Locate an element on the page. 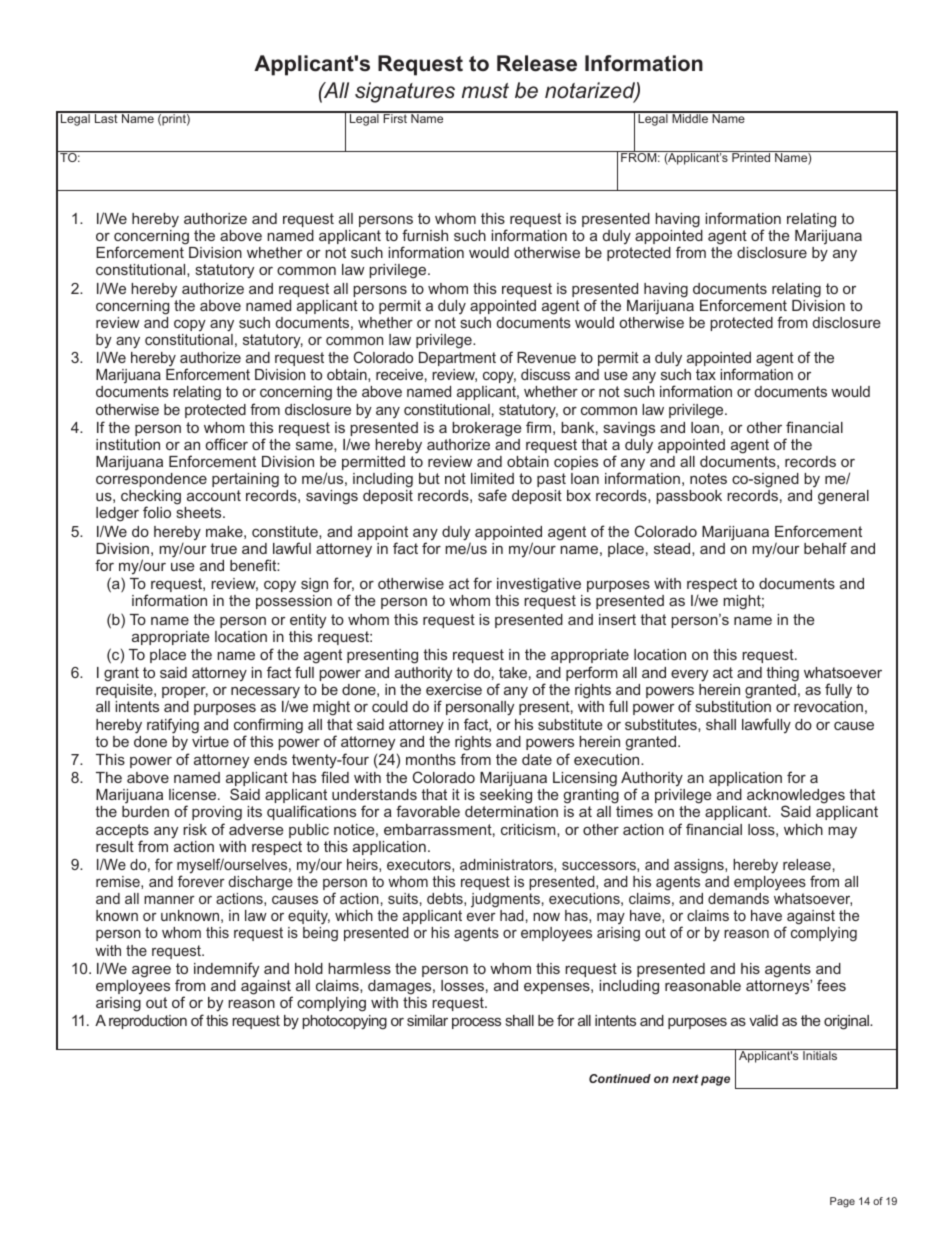 The width and height of the page is (952, 1233). thing is located at coordinates (782, 674).
